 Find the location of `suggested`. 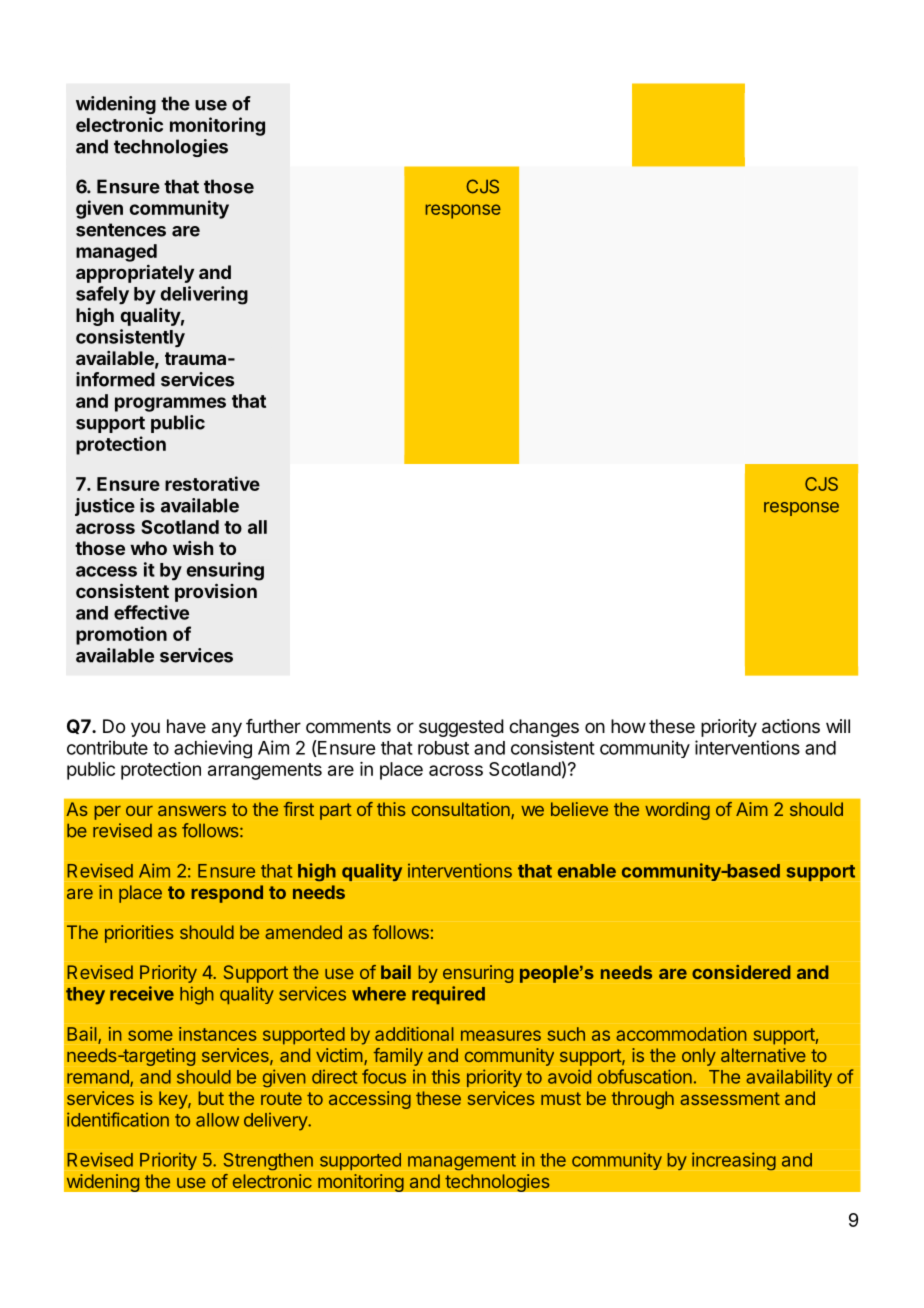

suggested is located at coordinates (461, 728).
